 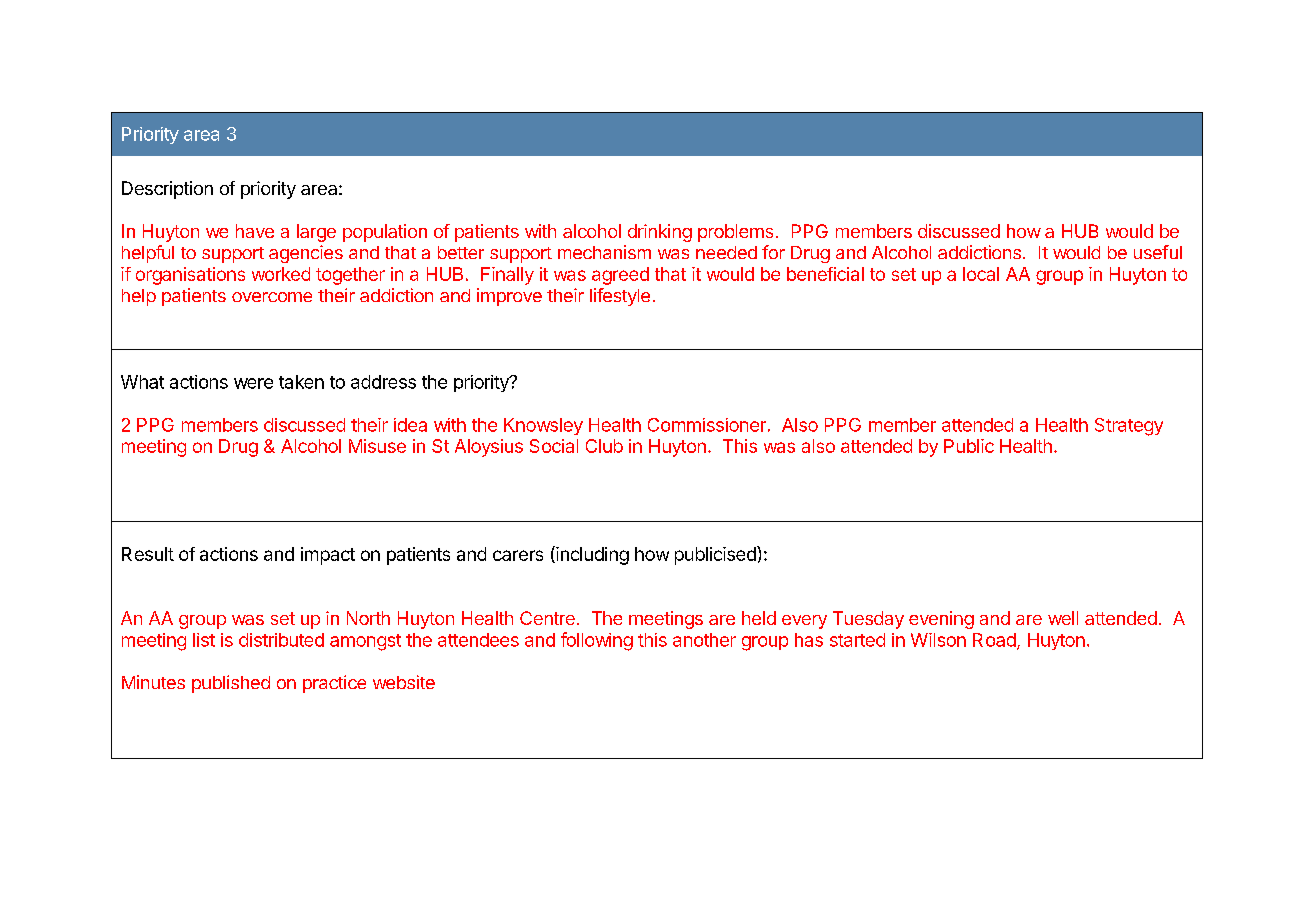 I want to click on published, so click(x=231, y=684).
